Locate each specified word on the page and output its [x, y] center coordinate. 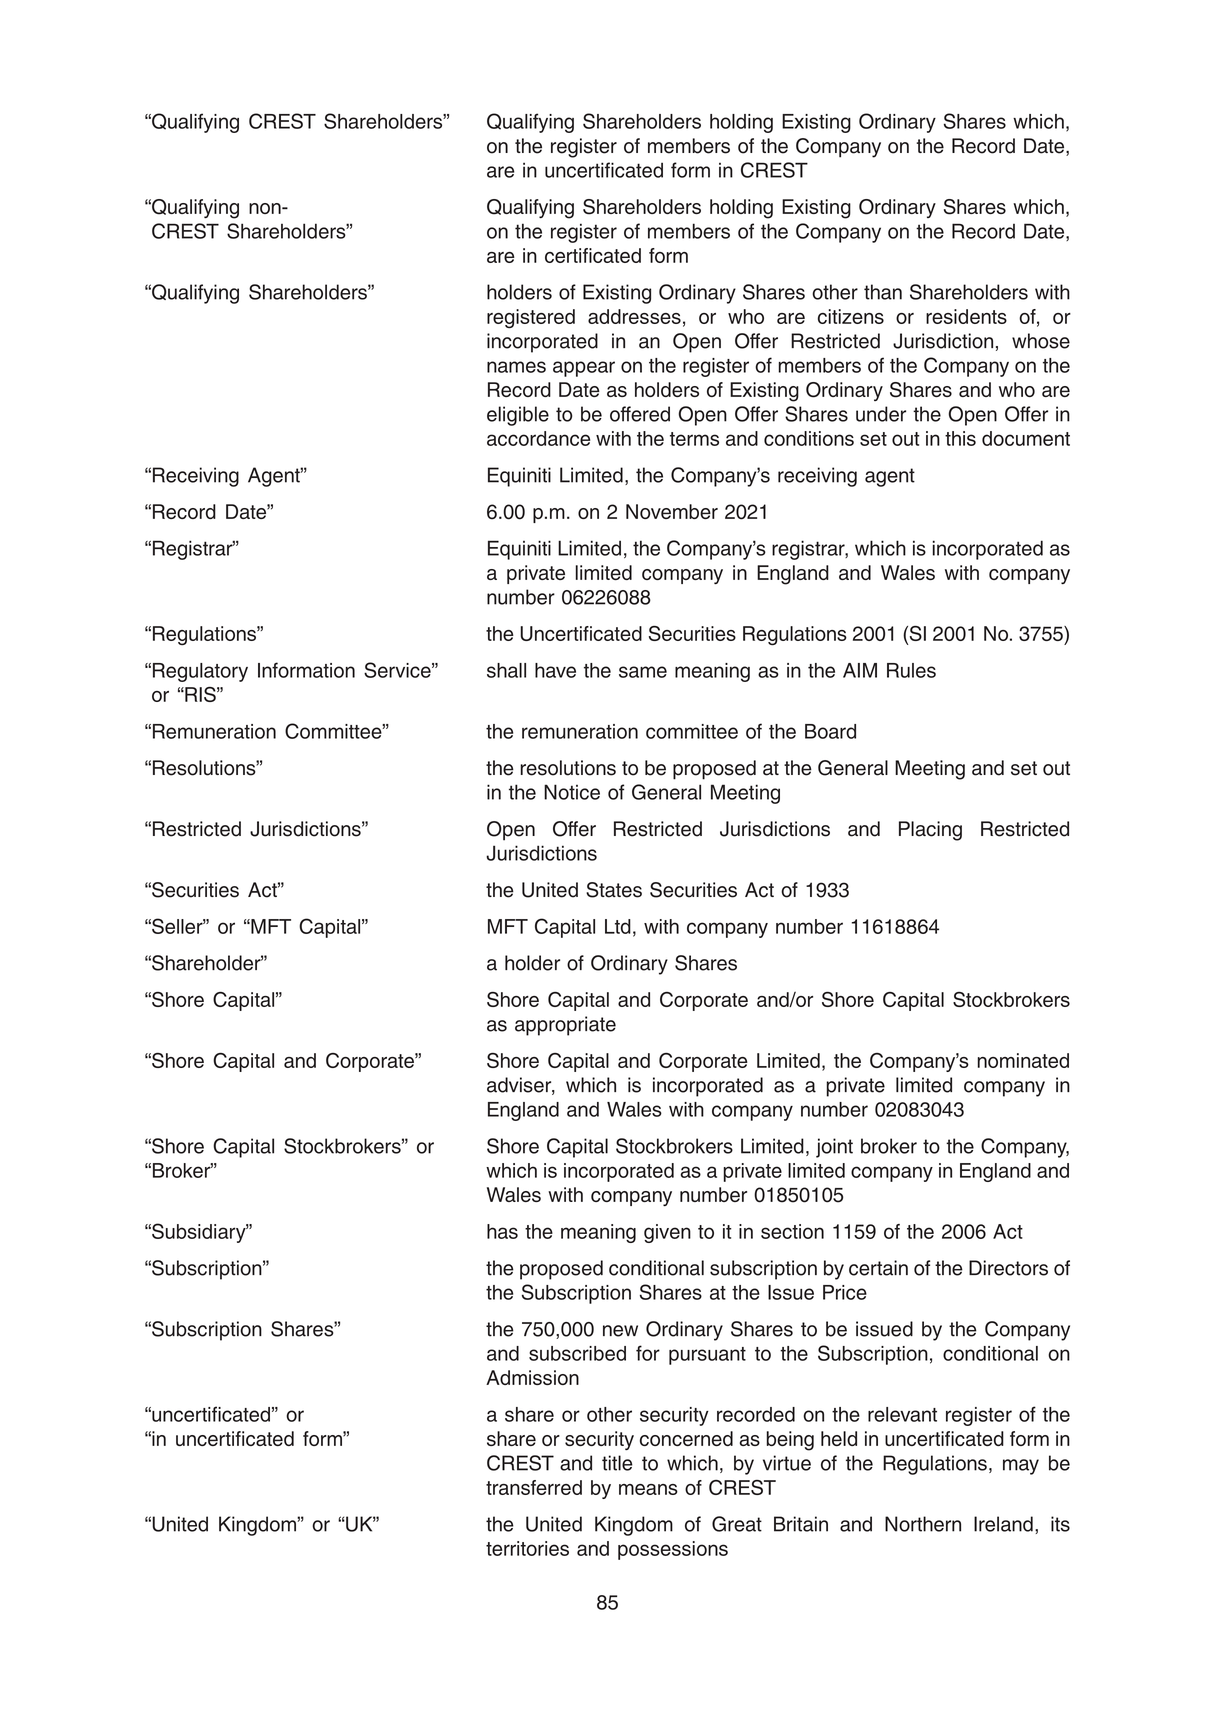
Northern [923, 1524]
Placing [930, 831]
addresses [634, 316]
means [648, 1489]
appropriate [565, 1026]
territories [527, 1548]
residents [966, 316]
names [516, 367]
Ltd [618, 926]
